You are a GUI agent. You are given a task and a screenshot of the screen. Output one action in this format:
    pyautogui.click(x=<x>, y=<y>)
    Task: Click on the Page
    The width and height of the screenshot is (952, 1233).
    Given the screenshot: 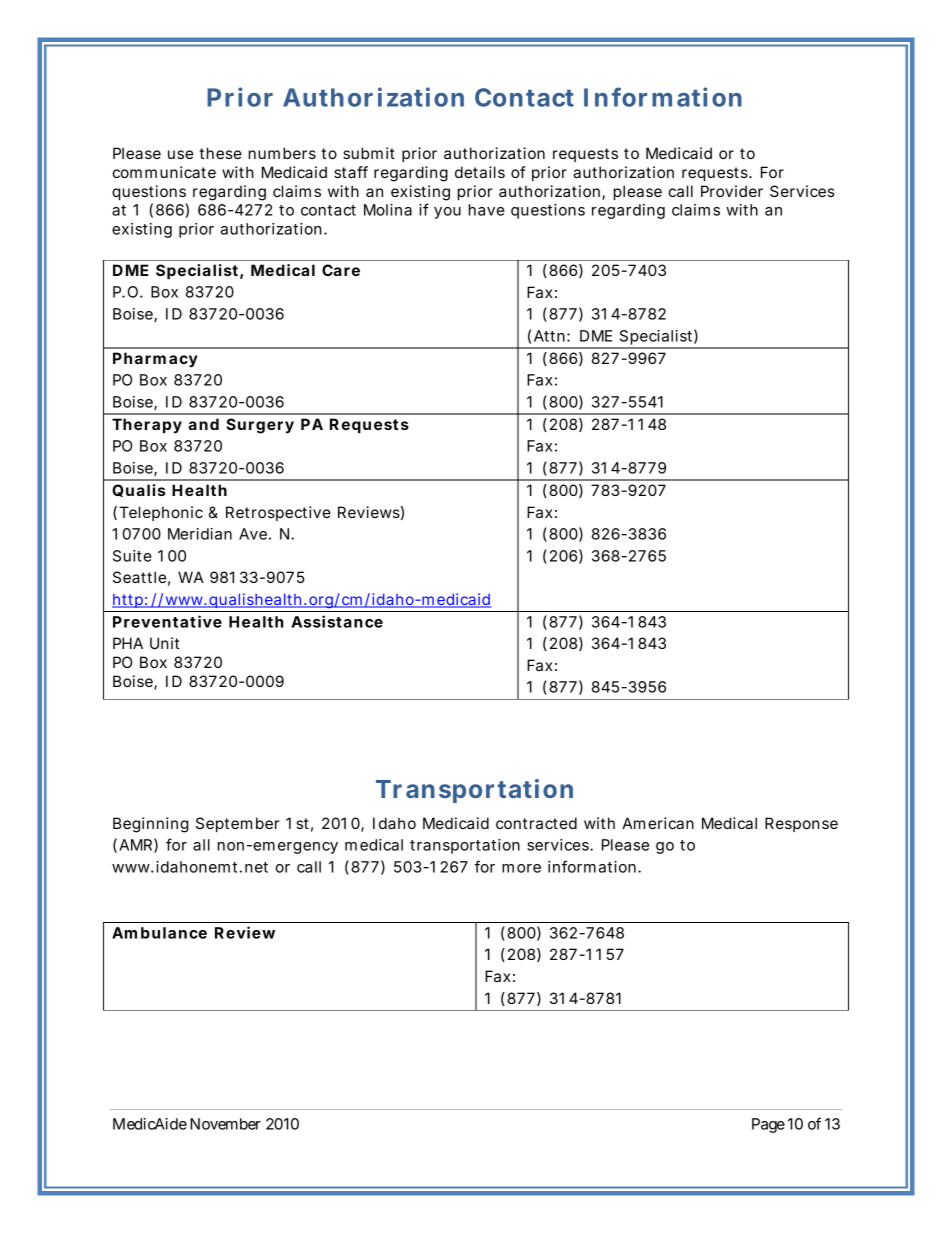 What is the action you would take?
    pyautogui.click(x=768, y=1125)
